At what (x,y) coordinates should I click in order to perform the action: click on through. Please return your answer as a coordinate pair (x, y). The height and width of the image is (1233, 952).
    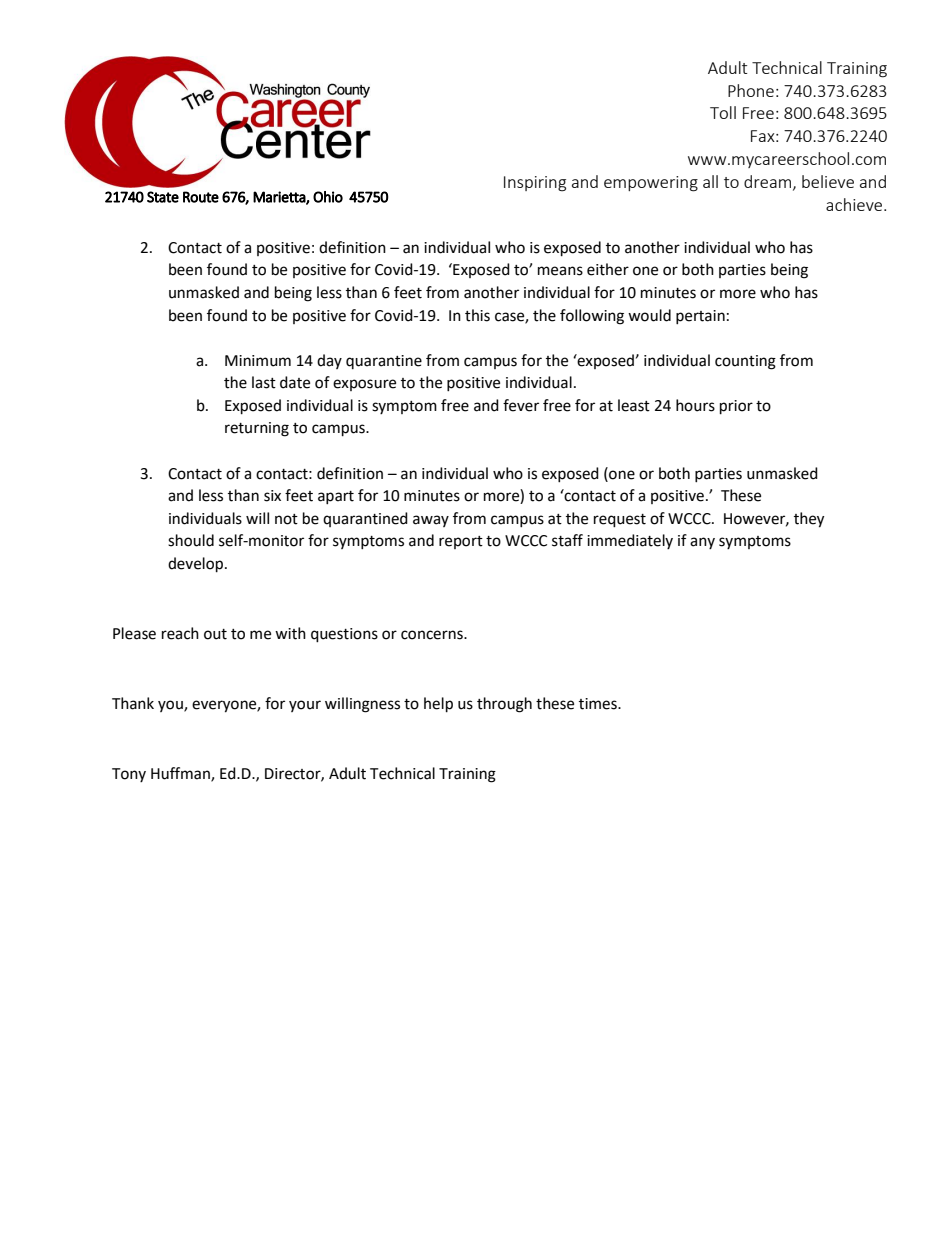
    Looking at the image, I should click on (504, 705).
